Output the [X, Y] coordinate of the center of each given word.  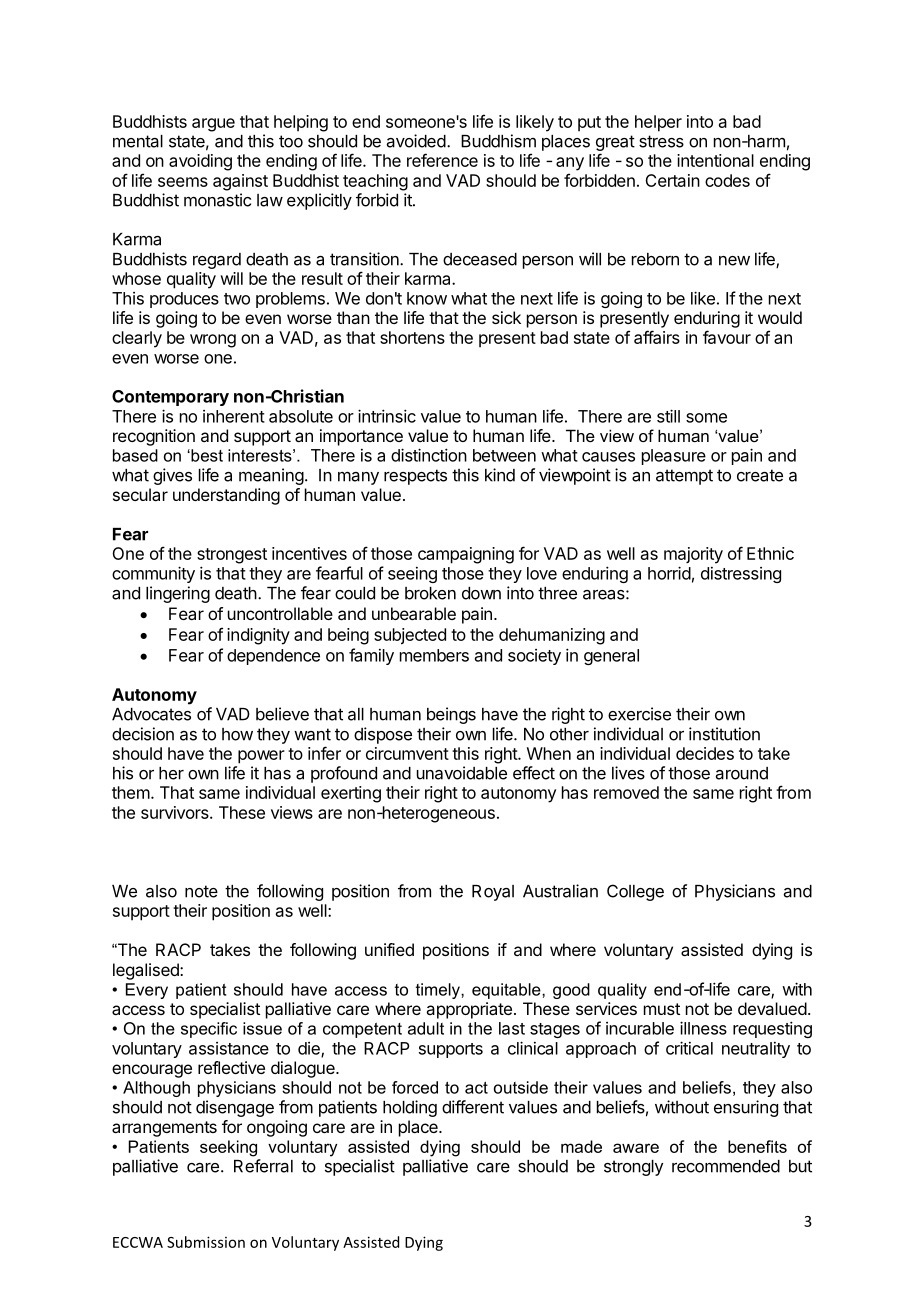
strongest [232, 556]
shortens [412, 337]
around [742, 773]
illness [703, 1028]
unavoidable [462, 773]
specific [209, 1030]
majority [693, 555]
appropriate [469, 1010]
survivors [176, 812]
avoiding [200, 162]
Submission [206, 1242]
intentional [715, 160]
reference [442, 160]
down [481, 593]
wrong [213, 341]
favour [727, 337]
